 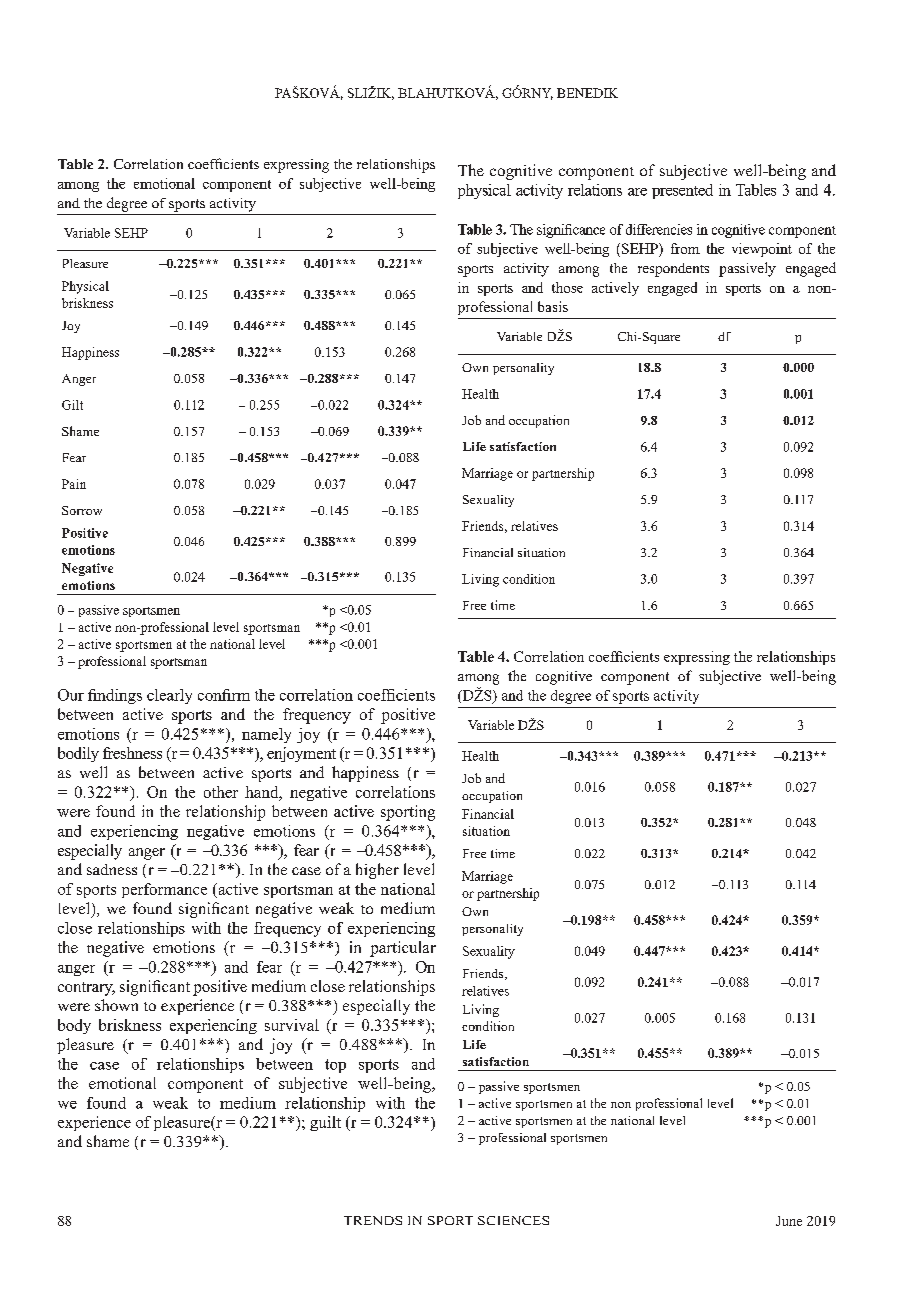 What do you see at coordinates (377, 871) in the page?
I see `higher` at bounding box center [377, 871].
